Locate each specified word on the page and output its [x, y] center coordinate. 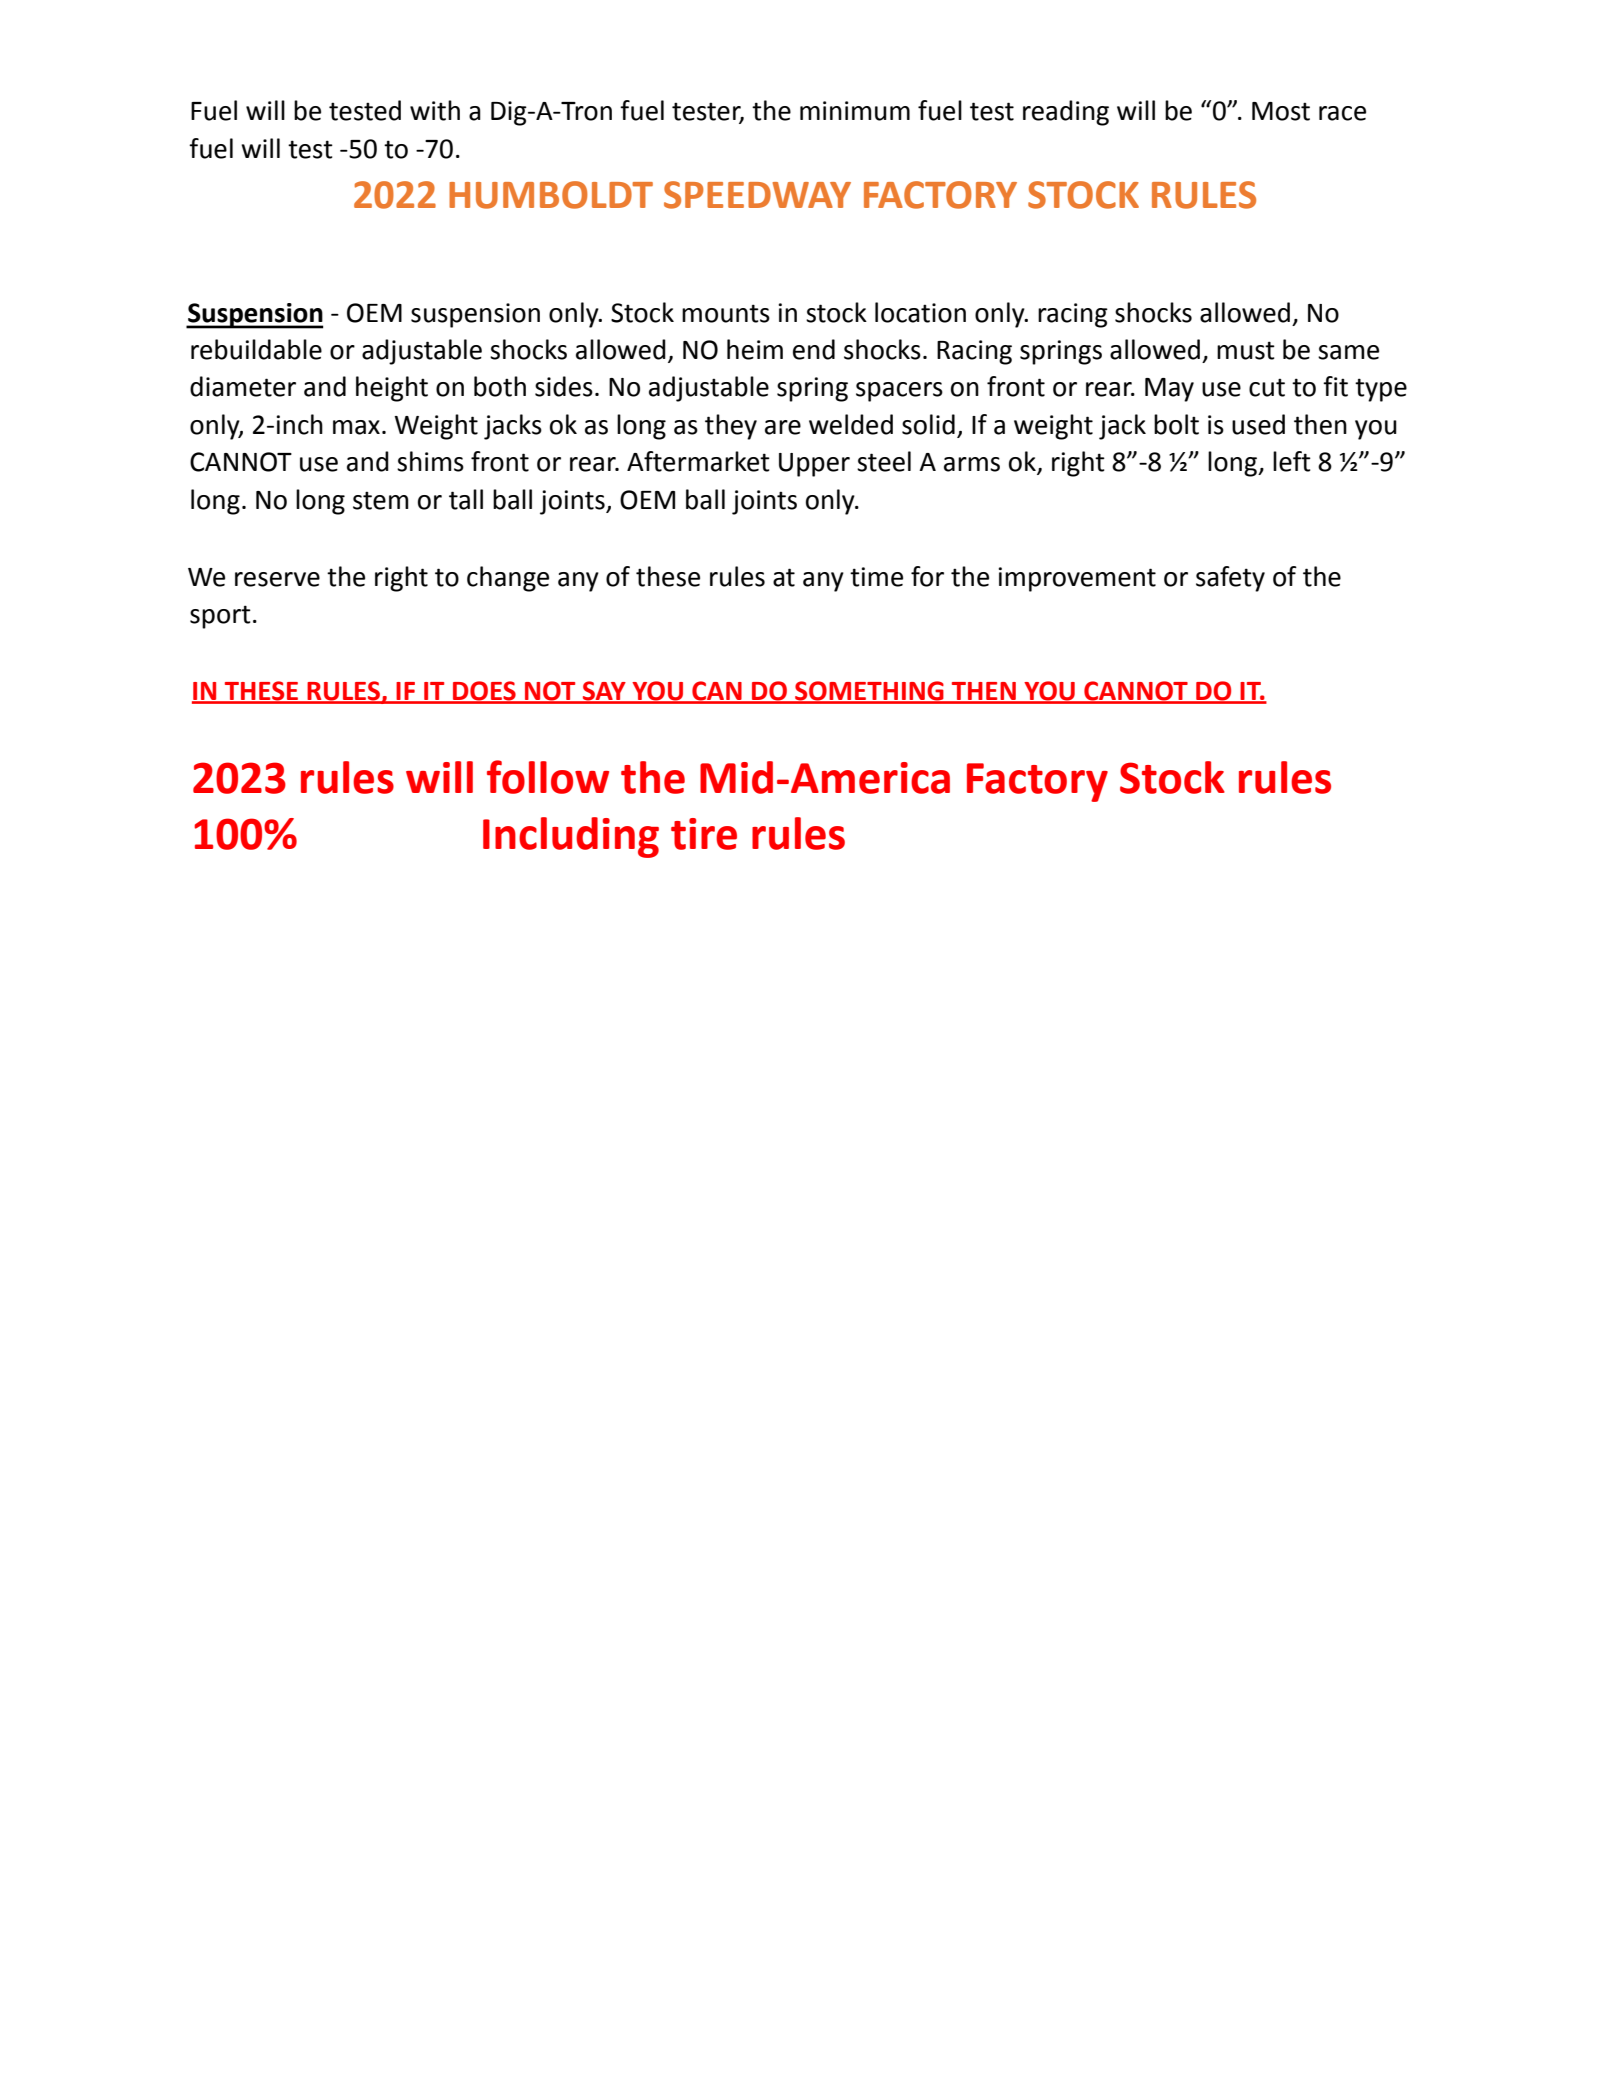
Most [1281, 111]
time [876, 577]
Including [571, 837]
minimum [855, 111]
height [392, 389]
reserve [277, 579]
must [1246, 350]
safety [1230, 579]
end [814, 349]
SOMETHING [869, 692]
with [435, 110]
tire [704, 834]
